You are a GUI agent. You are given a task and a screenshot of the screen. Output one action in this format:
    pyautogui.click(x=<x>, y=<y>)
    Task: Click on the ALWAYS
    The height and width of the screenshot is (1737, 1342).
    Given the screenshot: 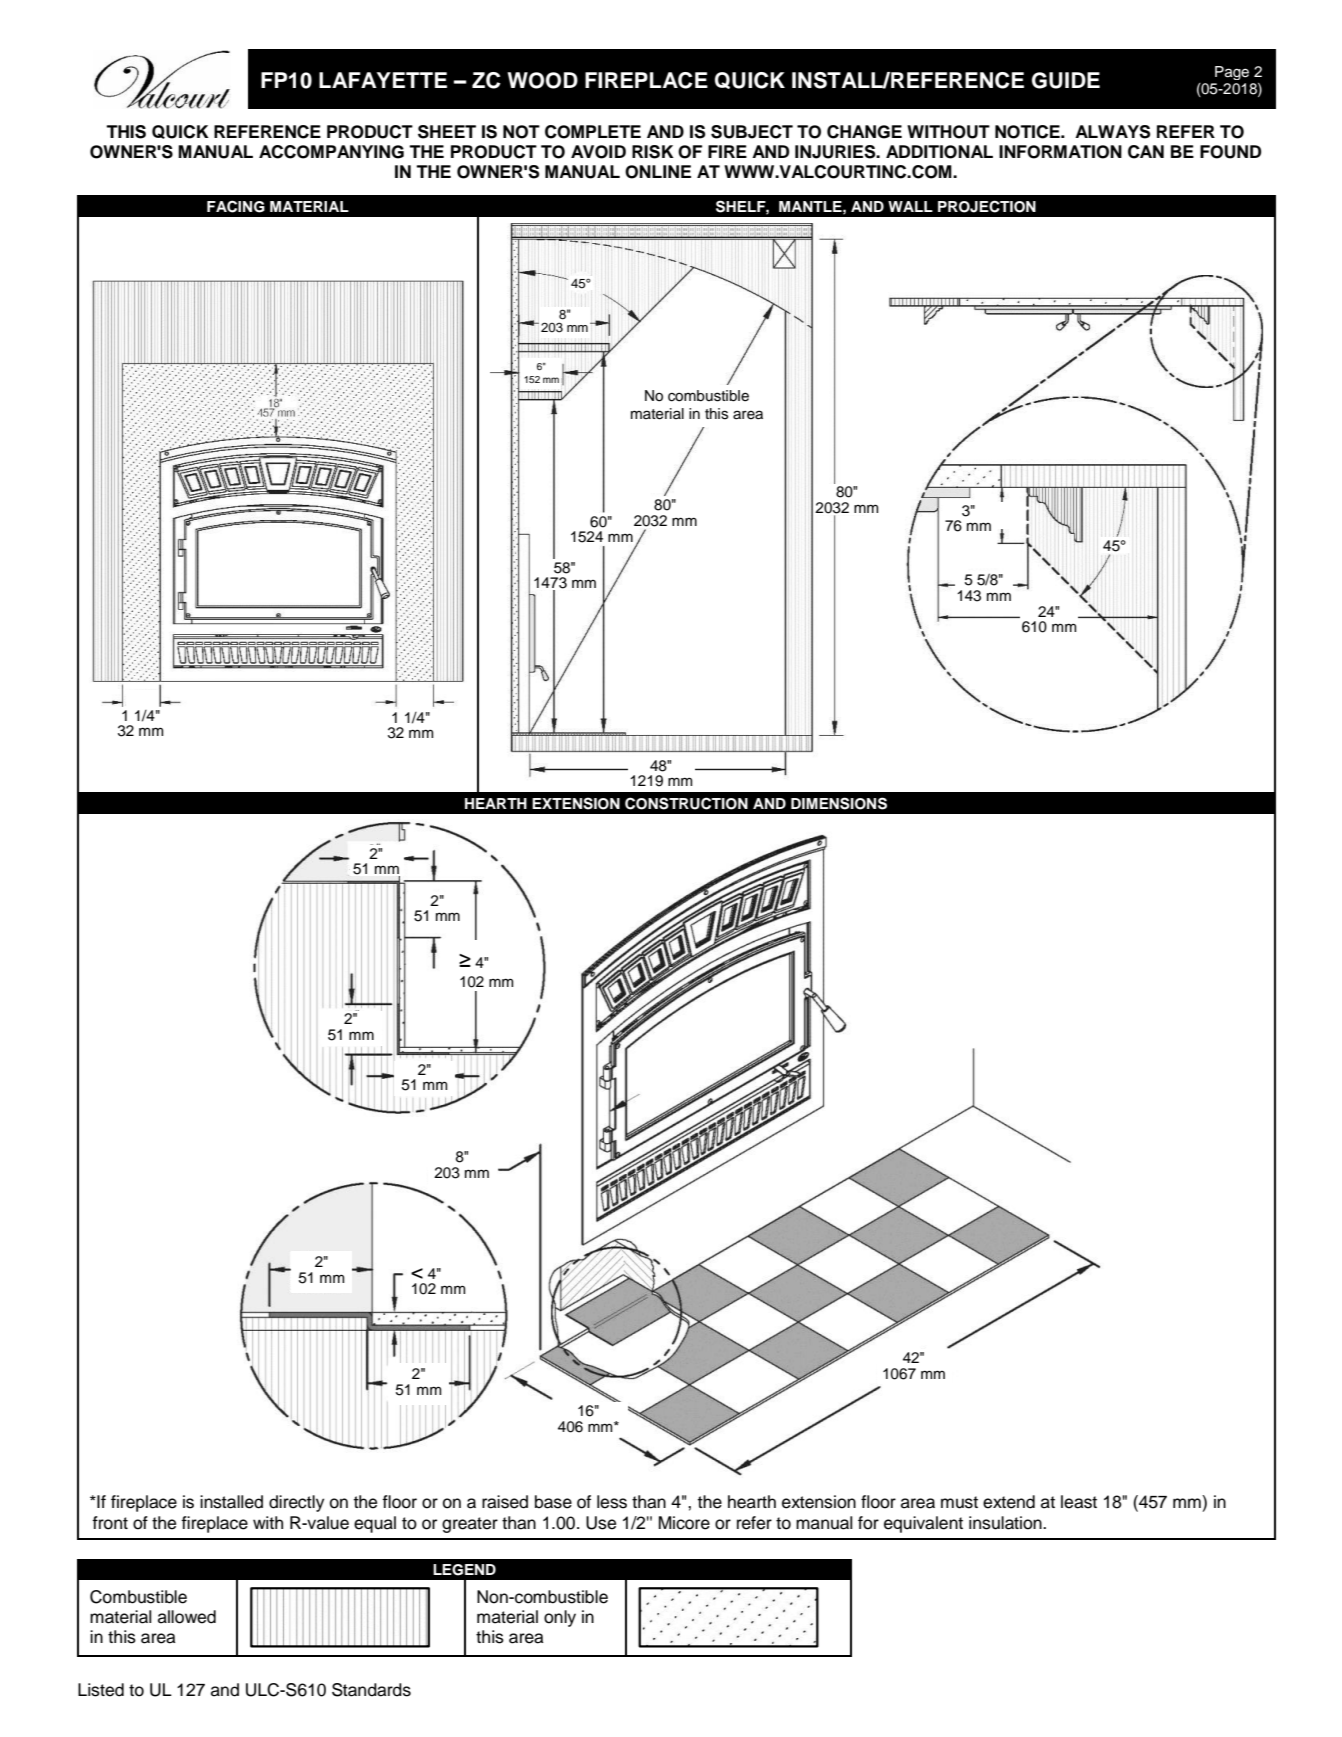 What is the action you would take?
    pyautogui.click(x=1112, y=132)
